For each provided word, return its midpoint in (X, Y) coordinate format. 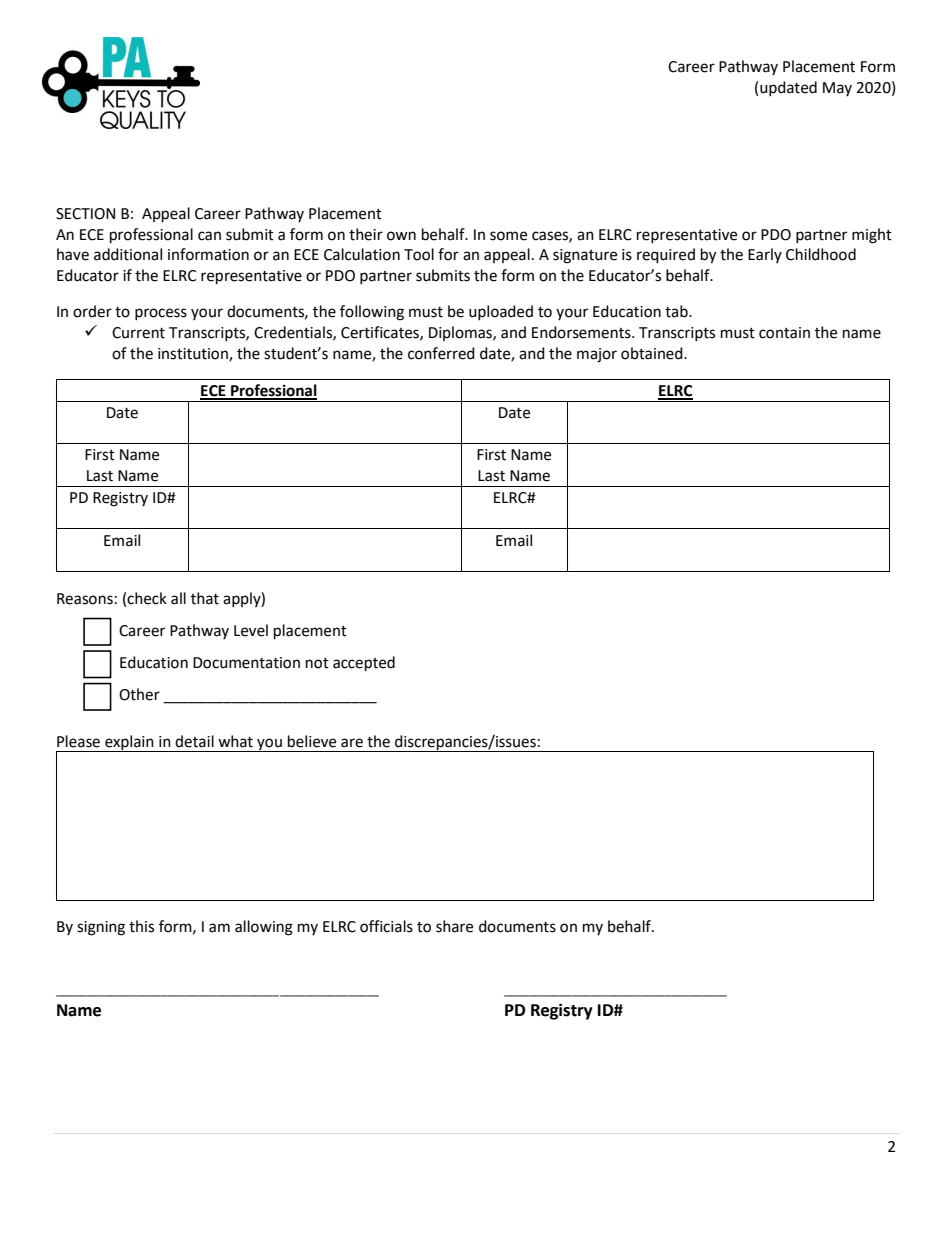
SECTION (85, 214)
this (141, 926)
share (454, 926)
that (205, 598)
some (508, 236)
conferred (441, 353)
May (837, 89)
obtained (653, 353)
